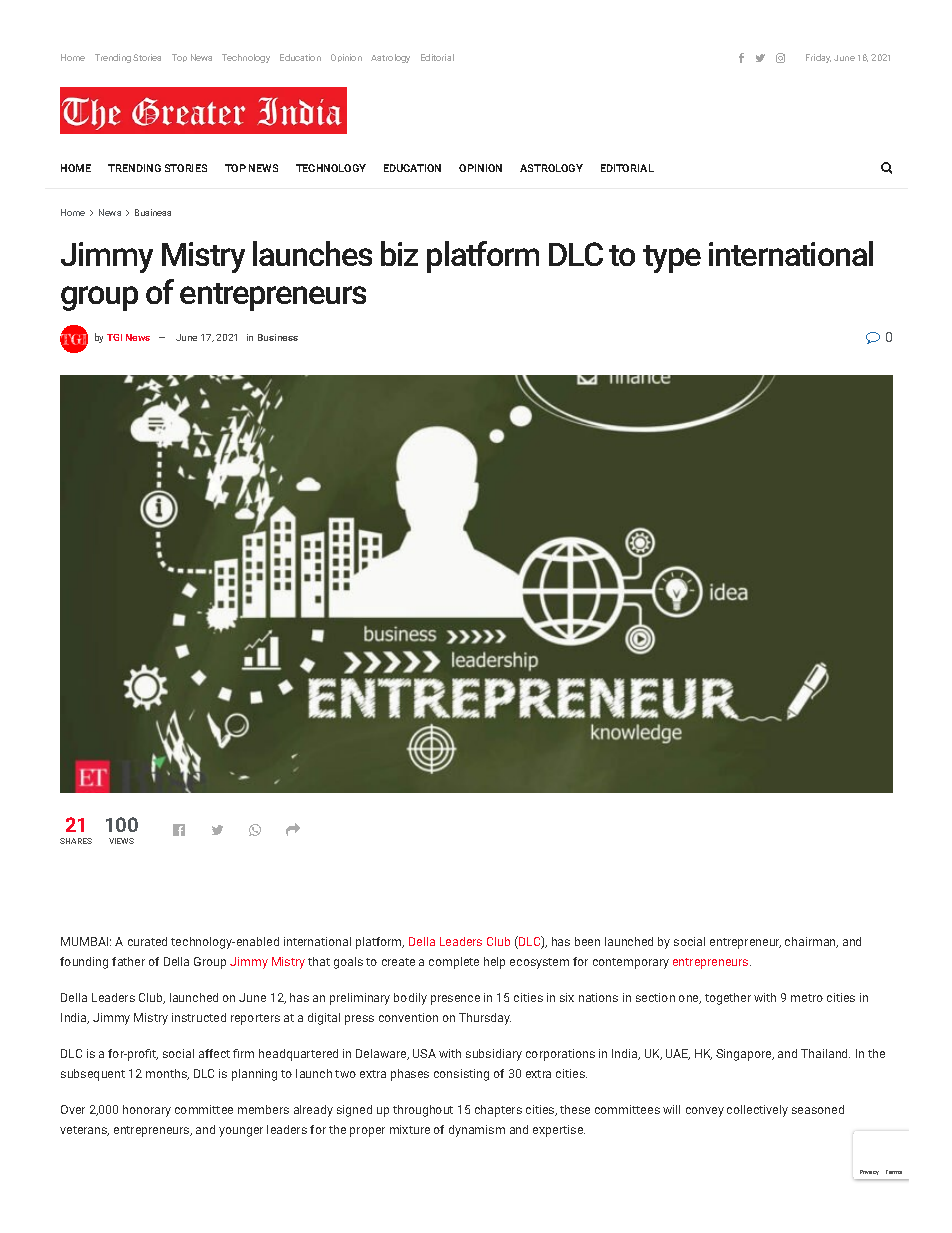  Describe the element at coordinates (121, 841) in the image. I see `VIEWS` at that location.
